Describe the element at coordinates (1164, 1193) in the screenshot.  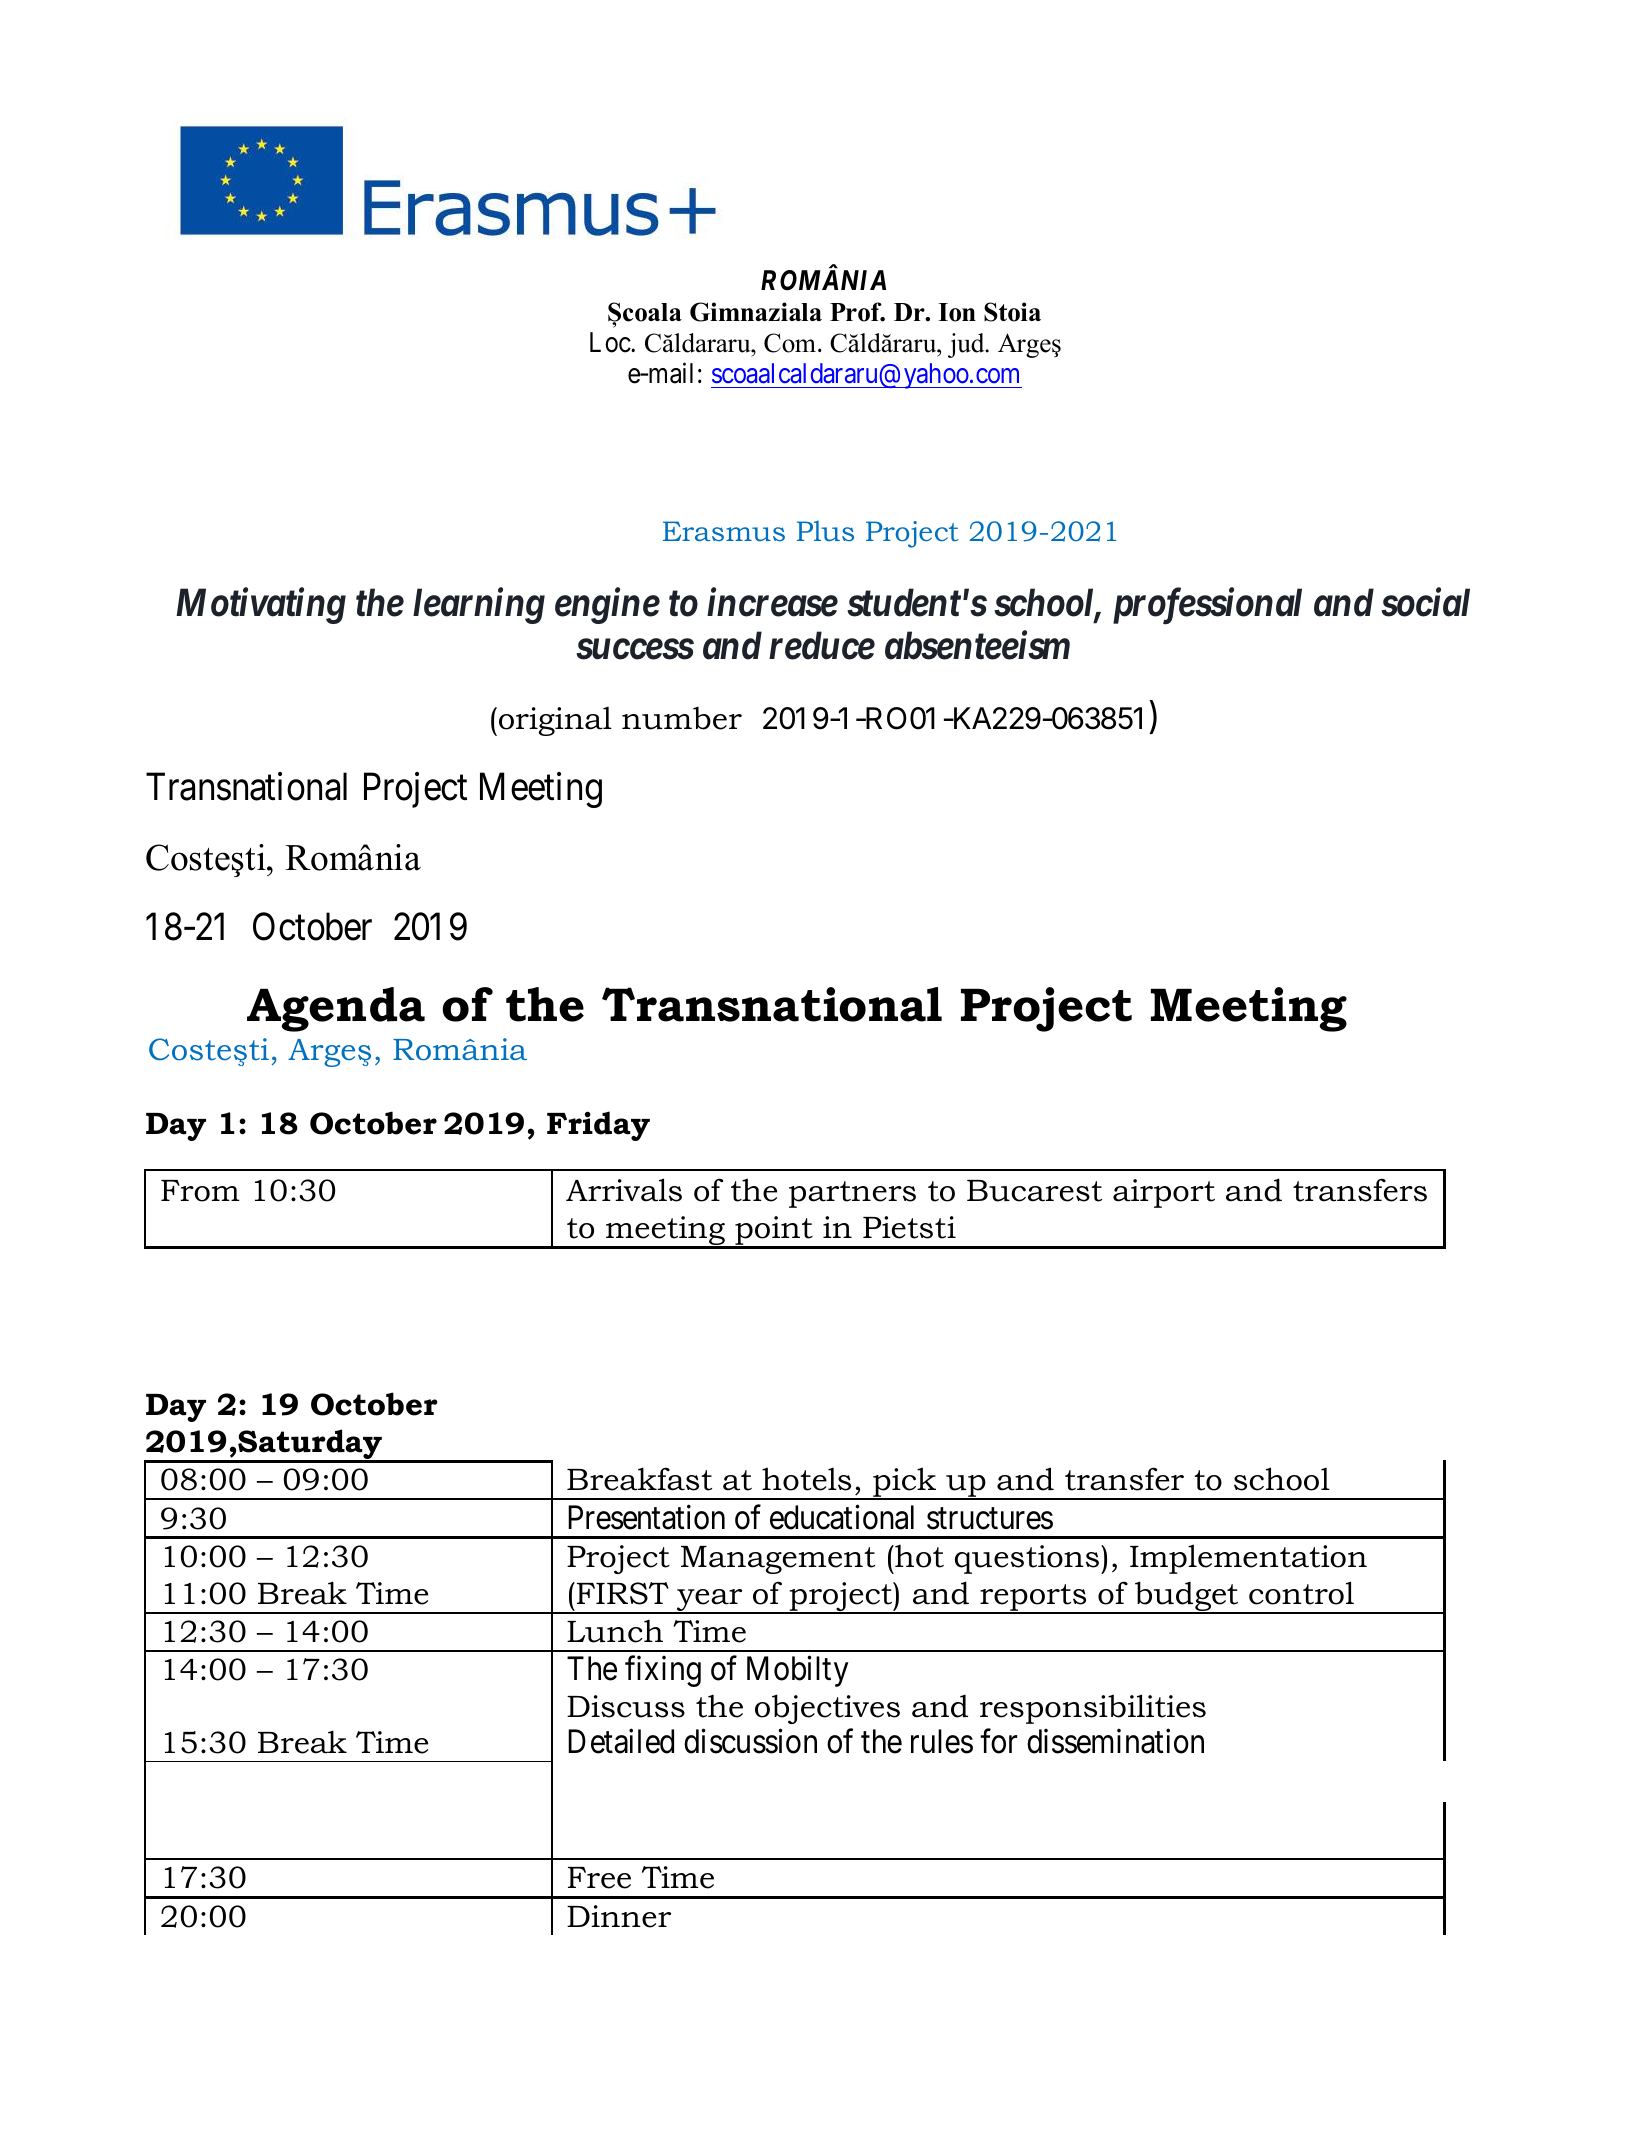
I see `airport` at that location.
